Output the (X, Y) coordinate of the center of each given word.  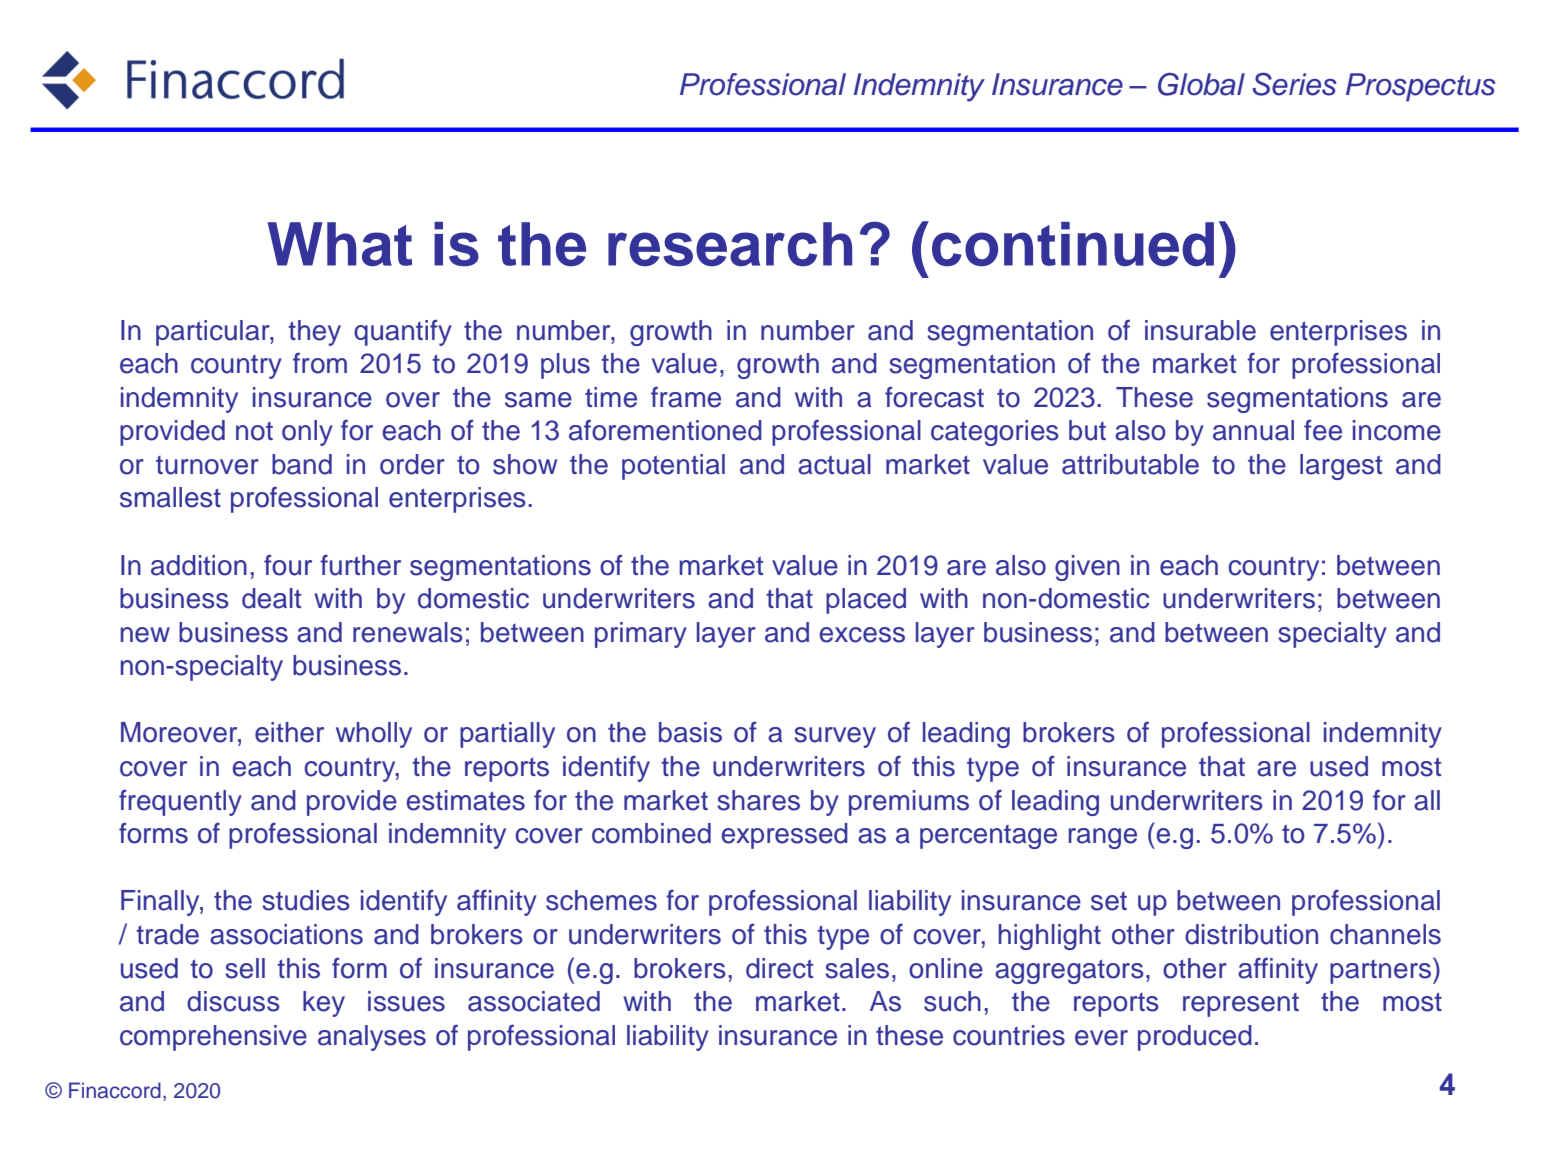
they (314, 333)
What (339, 244)
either (289, 732)
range (1102, 838)
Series (1294, 84)
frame (686, 397)
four (288, 565)
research (730, 244)
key (324, 1004)
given (1087, 568)
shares (758, 800)
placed (866, 601)
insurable (1200, 330)
